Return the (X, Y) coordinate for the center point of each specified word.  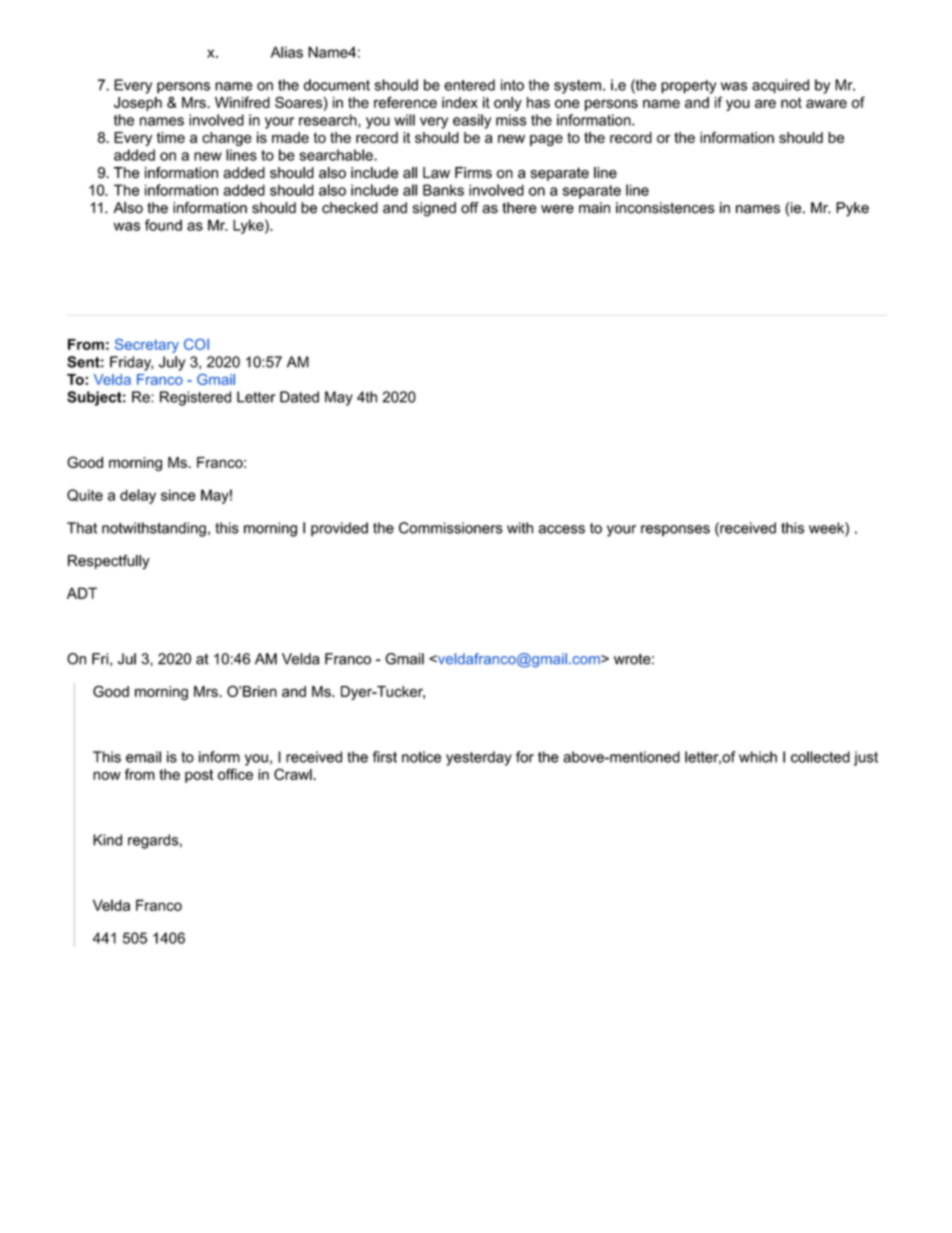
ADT (82, 593)
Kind (107, 840)
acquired (780, 86)
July (172, 363)
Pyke (852, 209)
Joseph (138, 104)
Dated (299, 397)
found (163, 225)
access (561, 529)
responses (675, 531)
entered (469, 85)
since (178, 495)
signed (434, 209)
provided (339, 529)
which (758, 757)
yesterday (479, 758)
